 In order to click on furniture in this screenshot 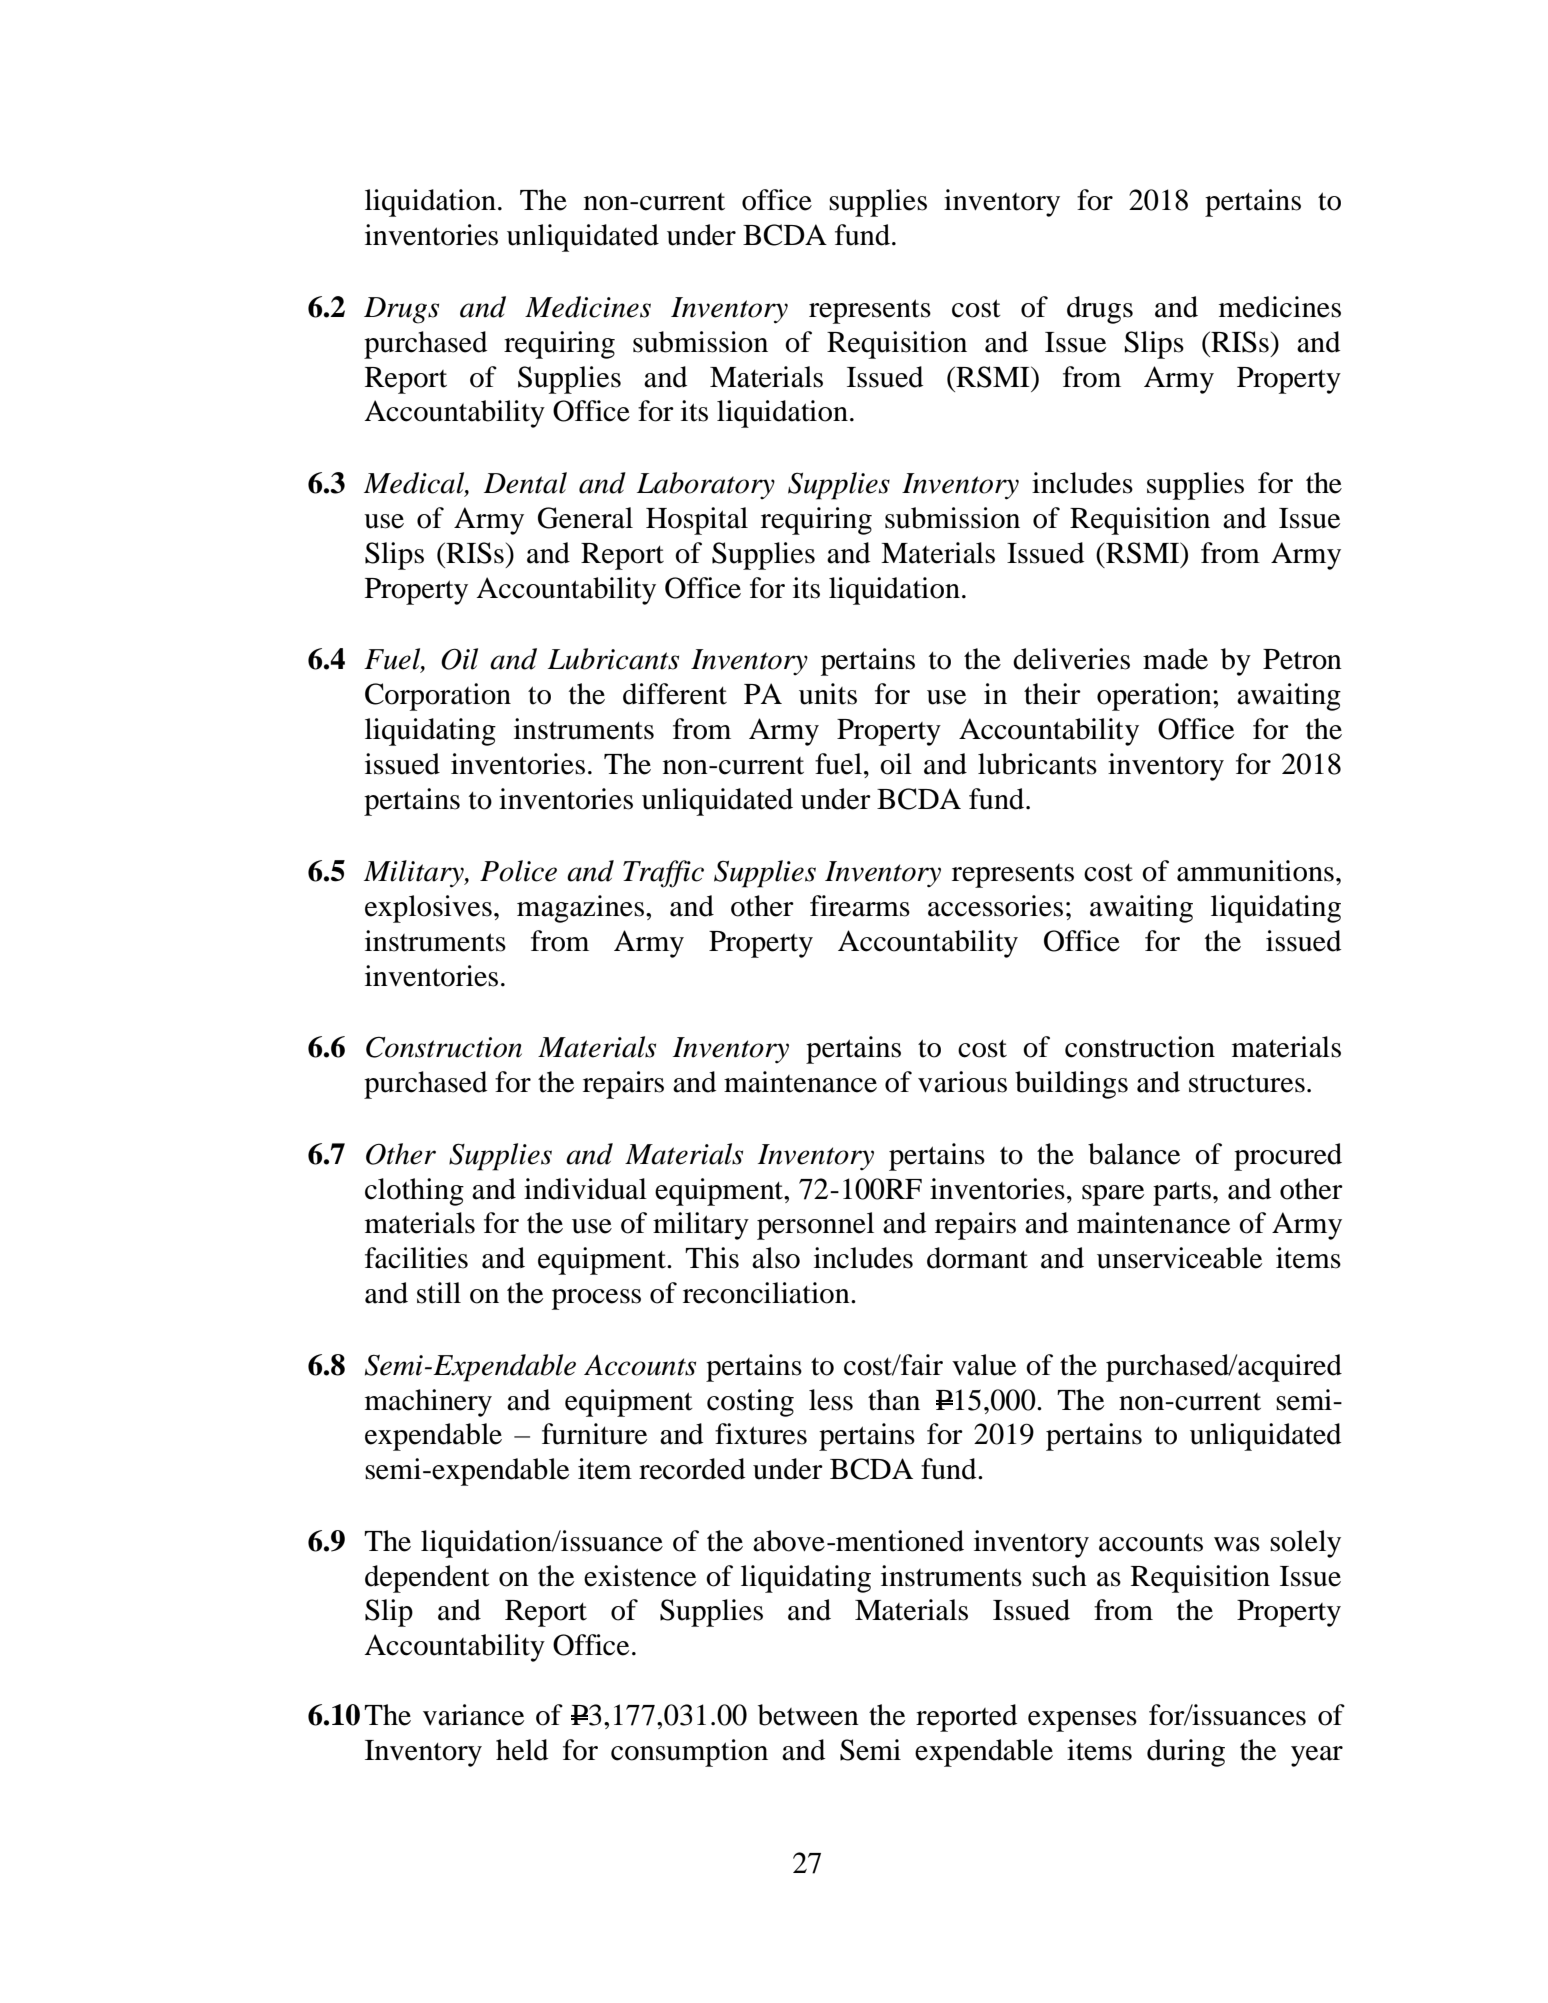, I will do `click(594, 1434)`.
